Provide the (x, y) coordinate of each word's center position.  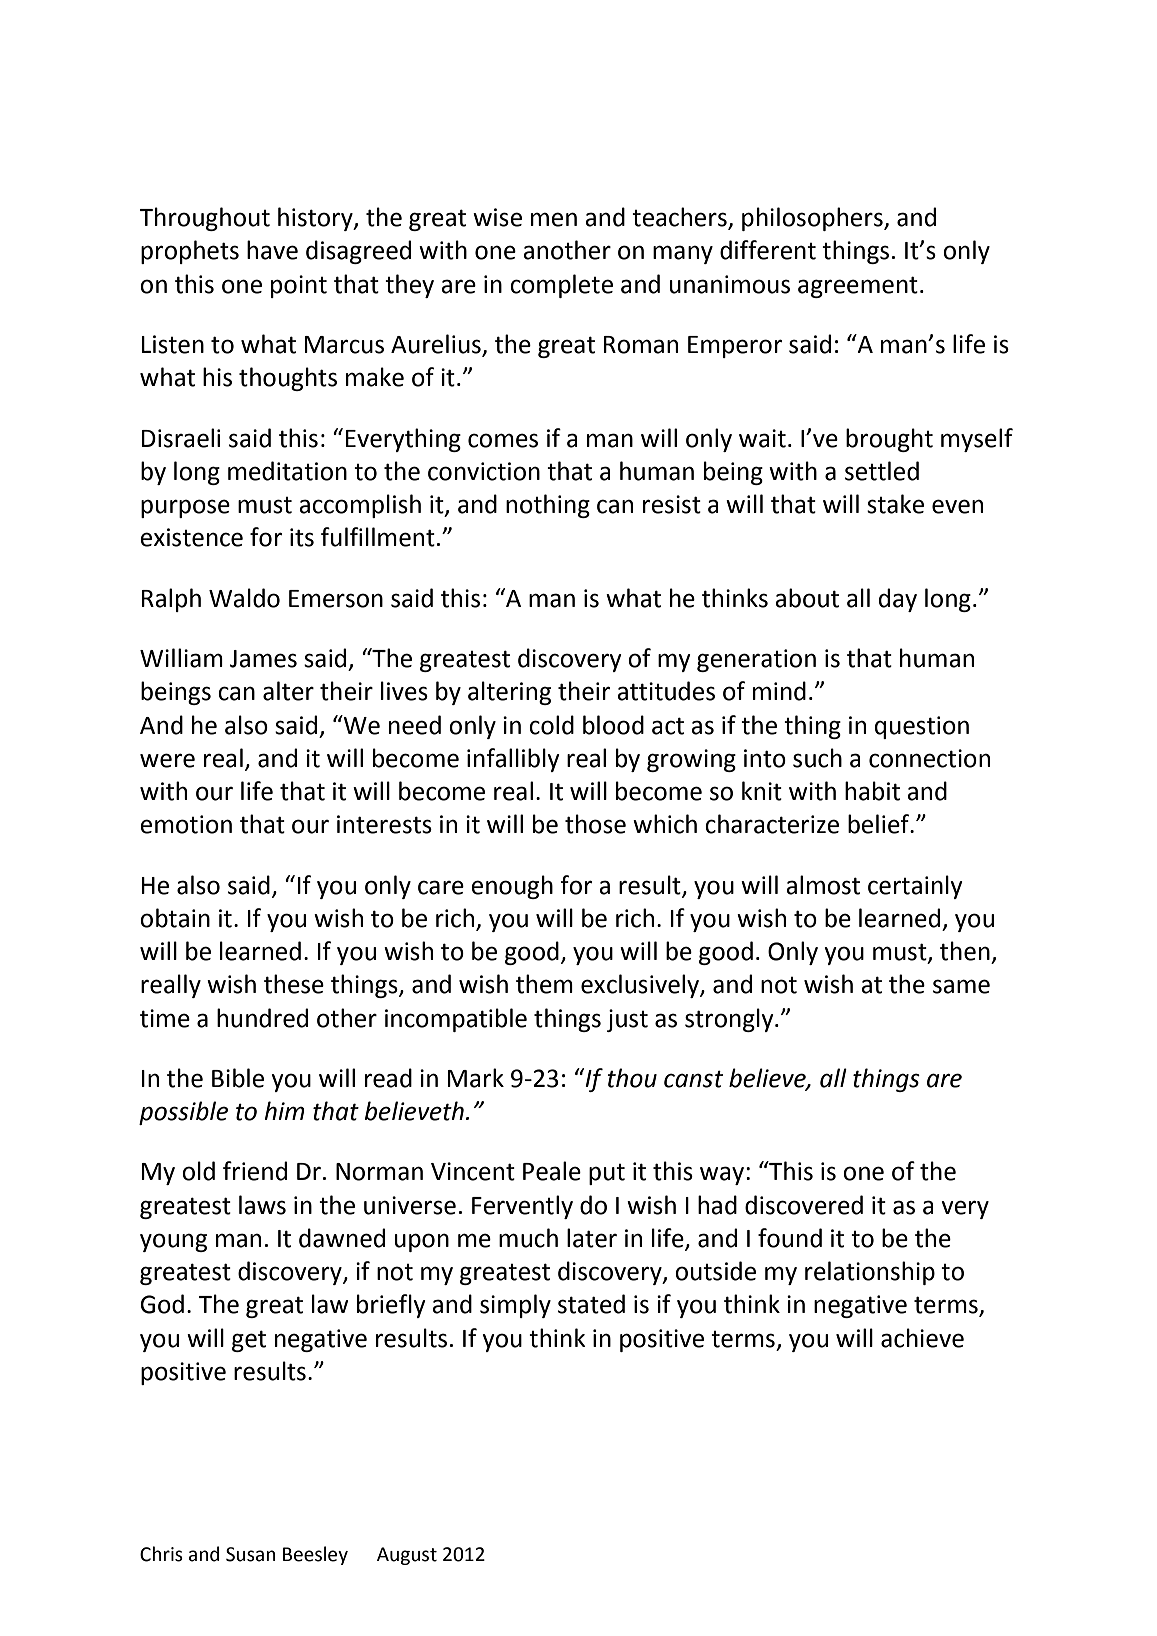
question (922, 727)
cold (551, 725)
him (284, 1110)
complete (561, 286)
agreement (858, 287)
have (272, 250)
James (263, 659)
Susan (250, 1554)
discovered (804, 1205)
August (407, 1556)
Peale (552, 1171)
